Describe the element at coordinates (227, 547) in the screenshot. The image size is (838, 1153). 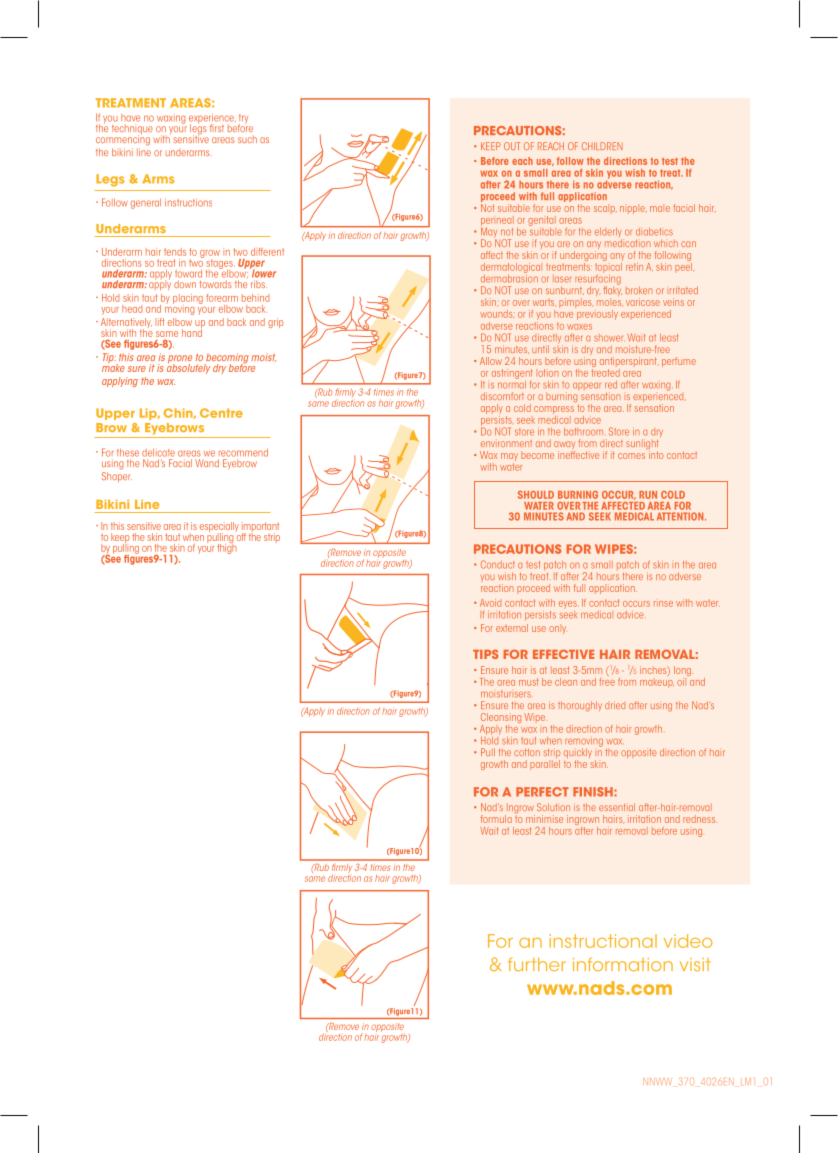
I see `thigh` at that location.
